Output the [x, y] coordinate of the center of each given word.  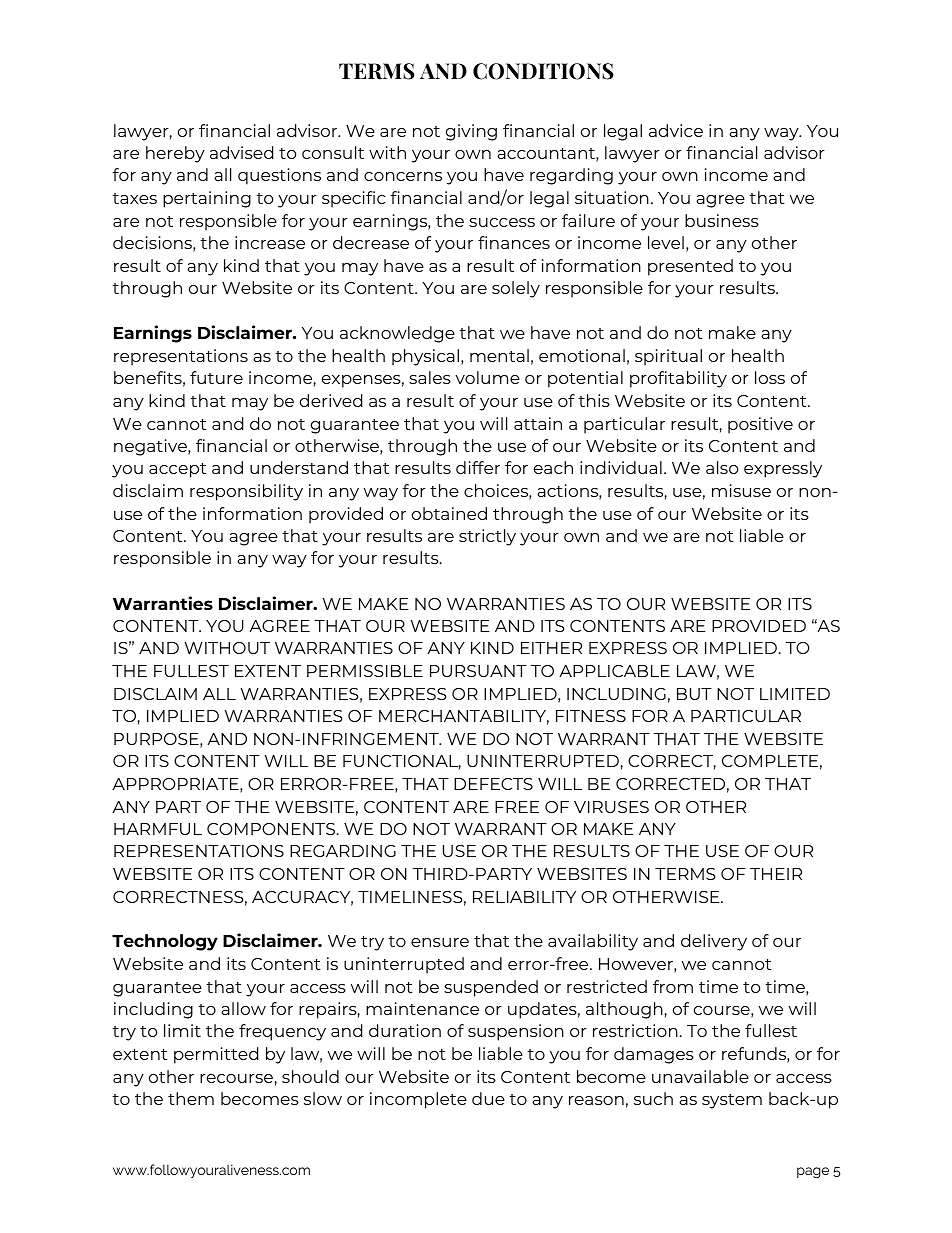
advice [676, 130]
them [191, 1098]
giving [471, 132]
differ [478, 467]
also [722, 467]
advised [241, 152]
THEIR [776, 874]
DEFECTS [493, 784]
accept [178, 470]
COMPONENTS [272, 829]
